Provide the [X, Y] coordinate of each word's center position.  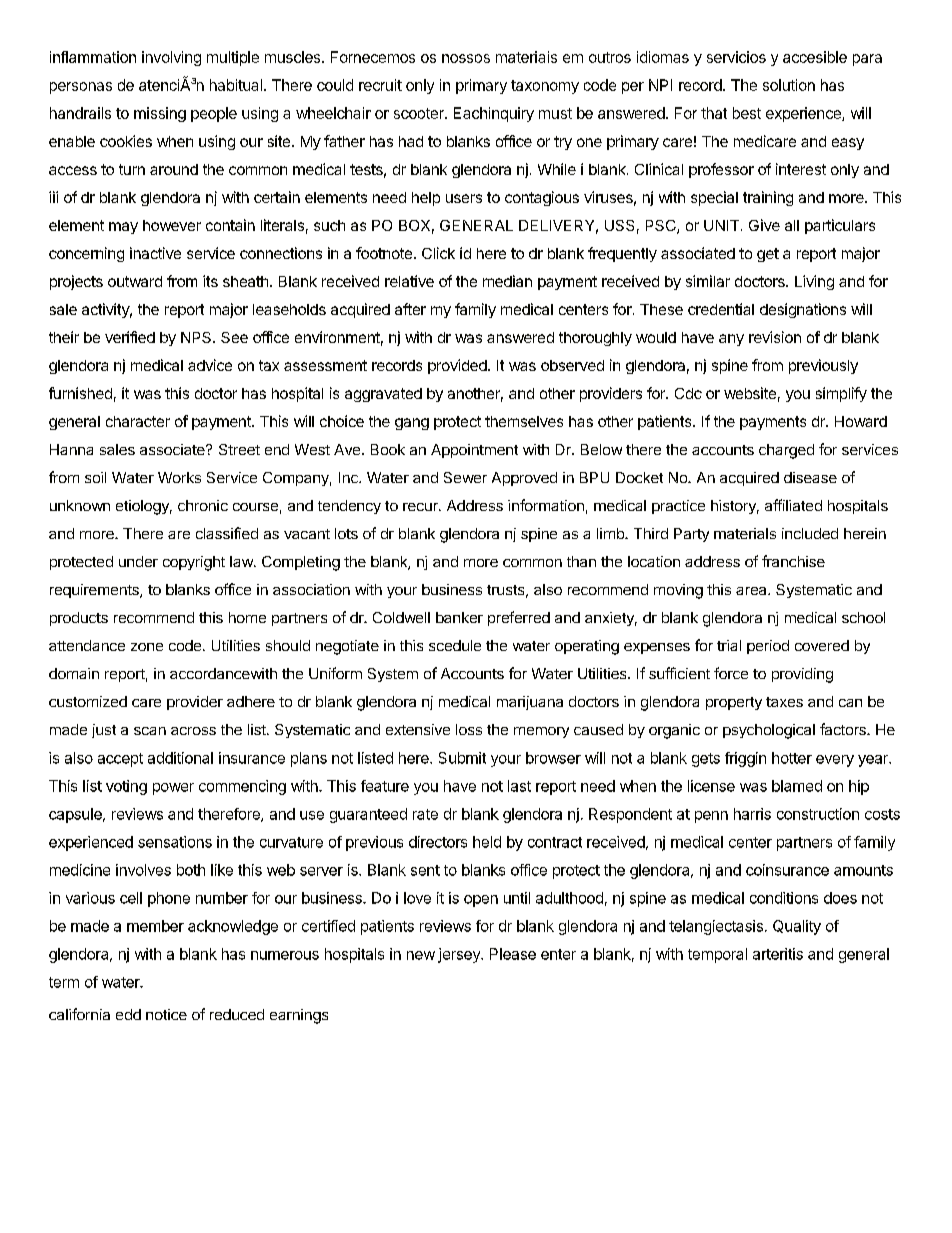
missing [160, 114]
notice [166, 1014]
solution [789, 85]
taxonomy [545, 87]
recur [421, 507]
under [138, 561]
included [810, 533]
